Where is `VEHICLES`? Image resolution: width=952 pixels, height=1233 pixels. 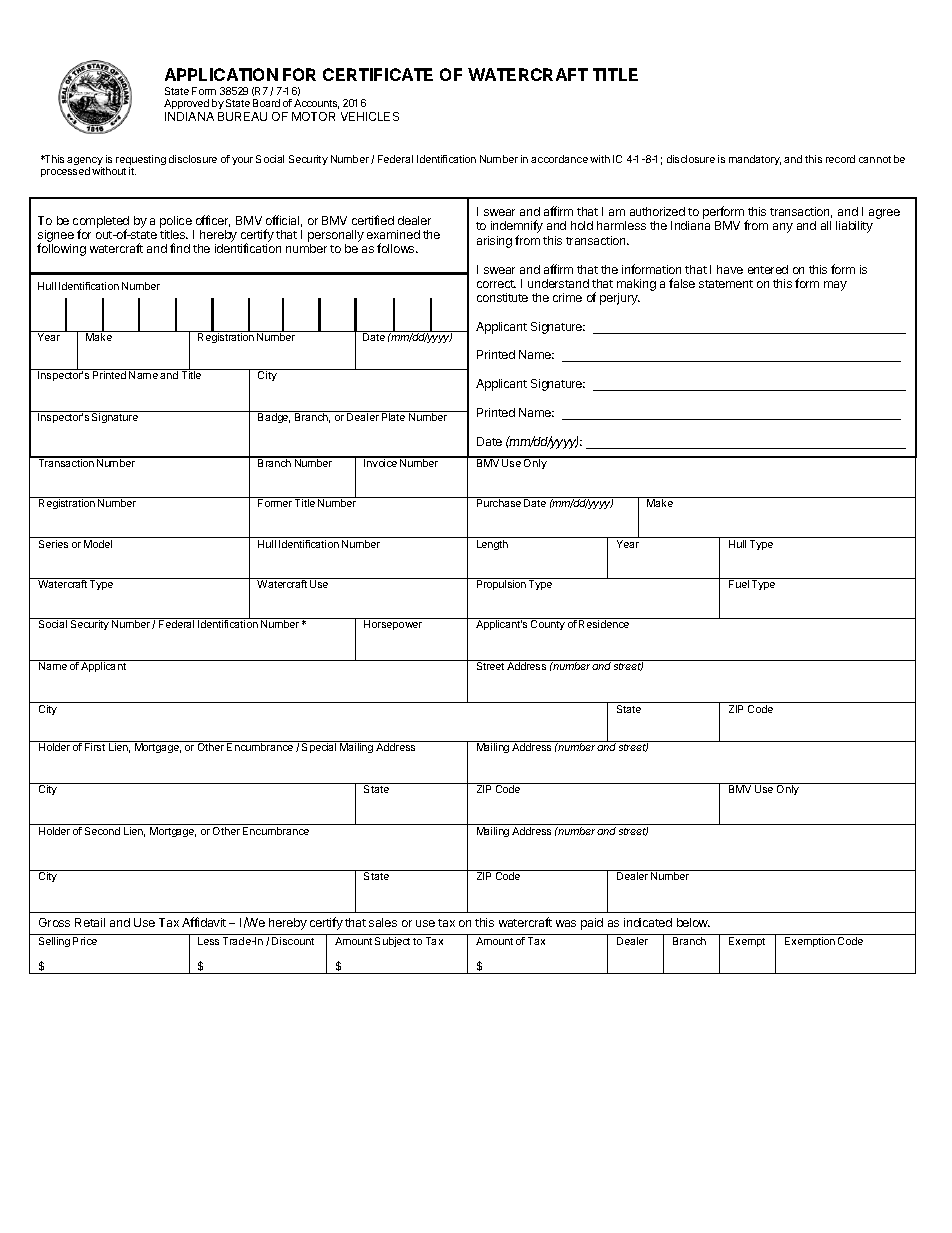 VEHICLES is located at coordinates (370, 116).
